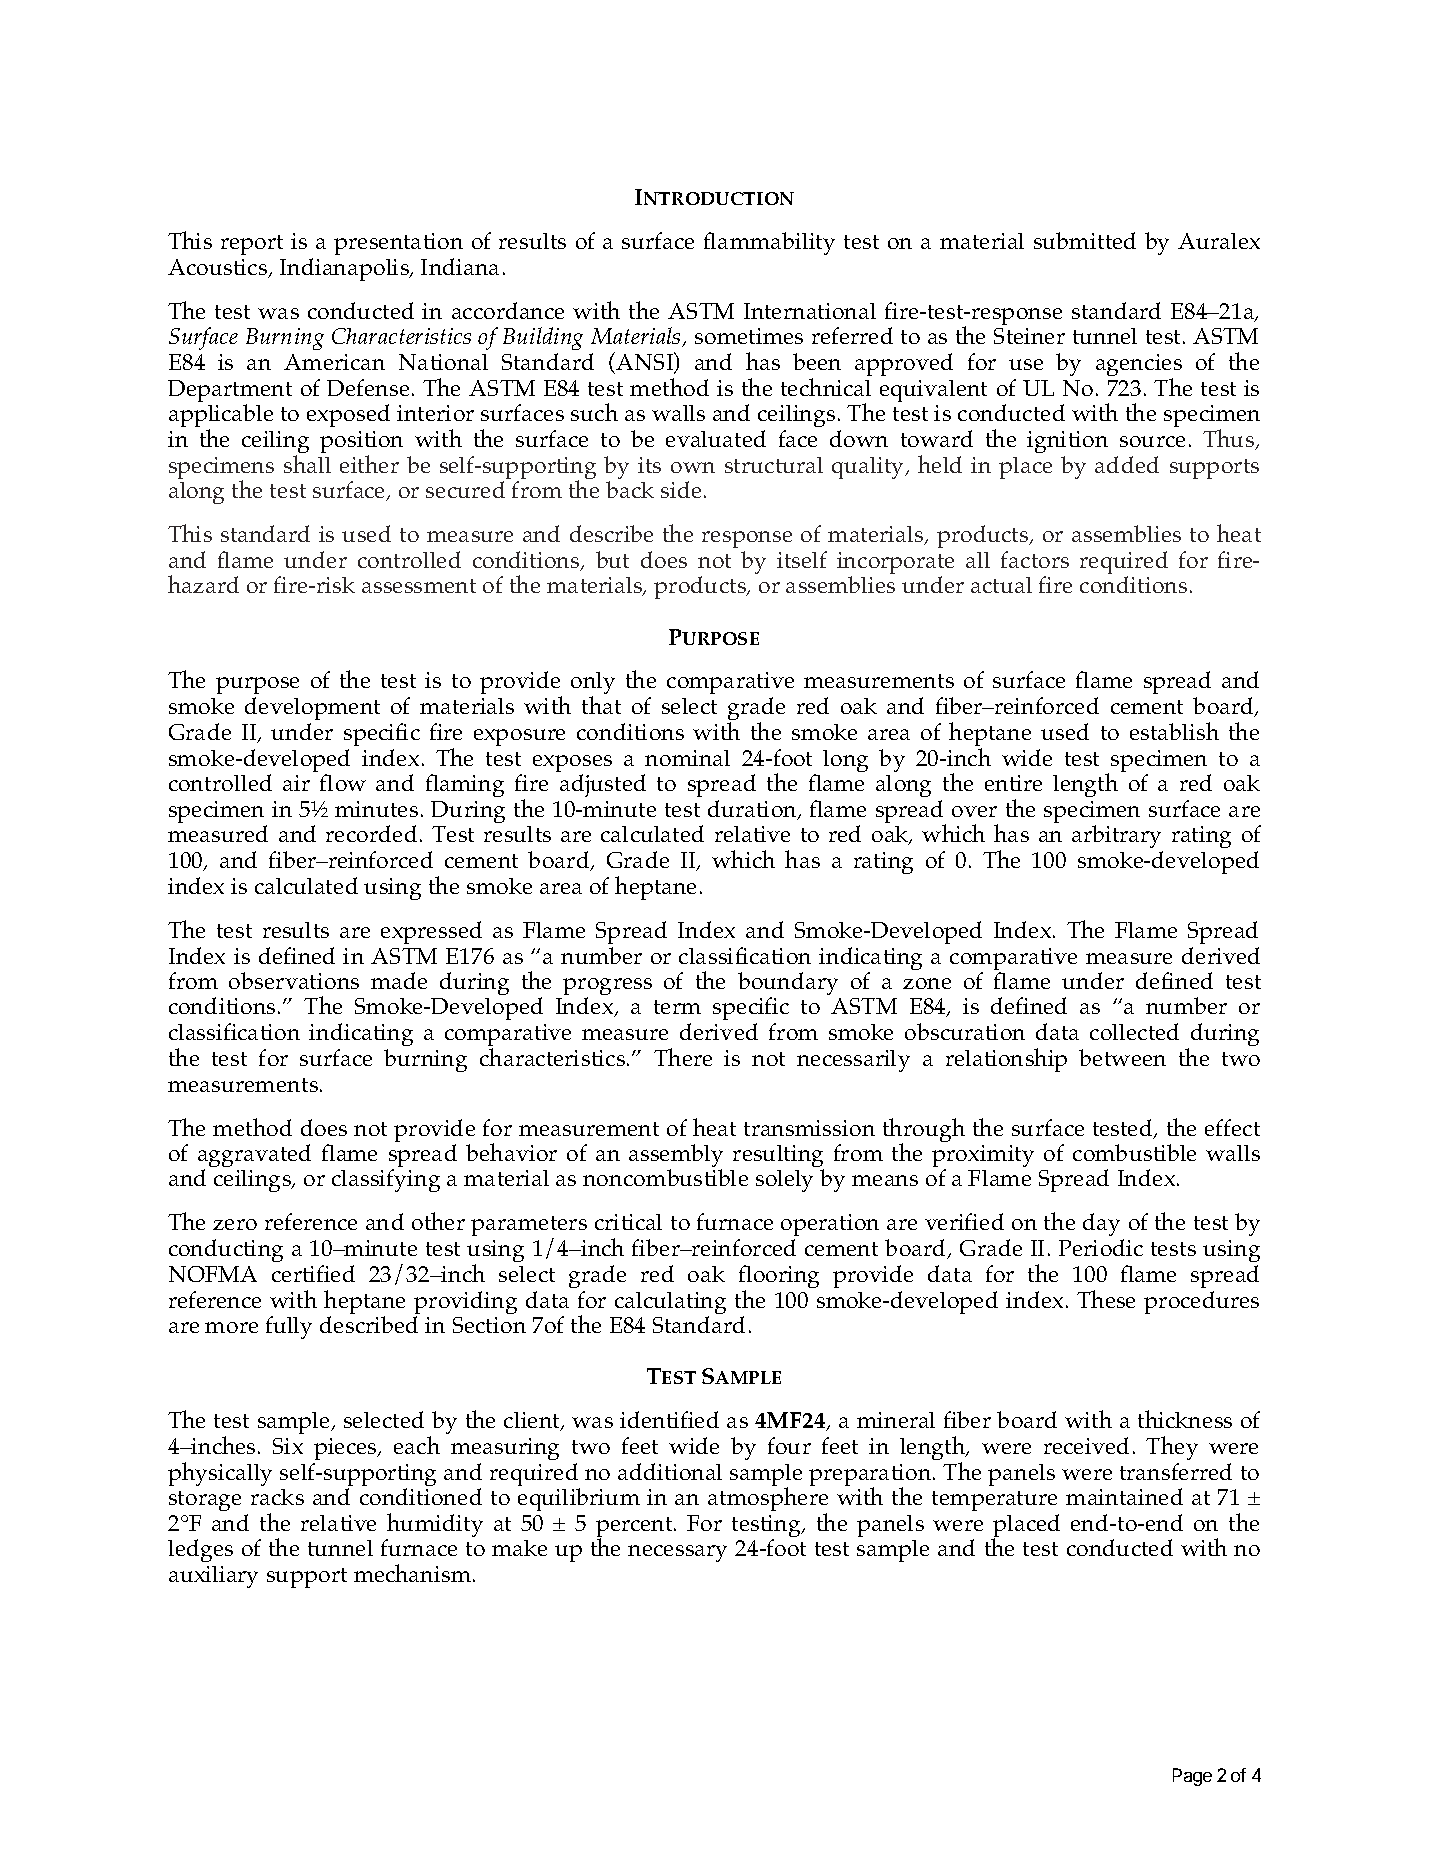 This image has width=1429, height=1849. I want to click on flow, so click(343, 782).
